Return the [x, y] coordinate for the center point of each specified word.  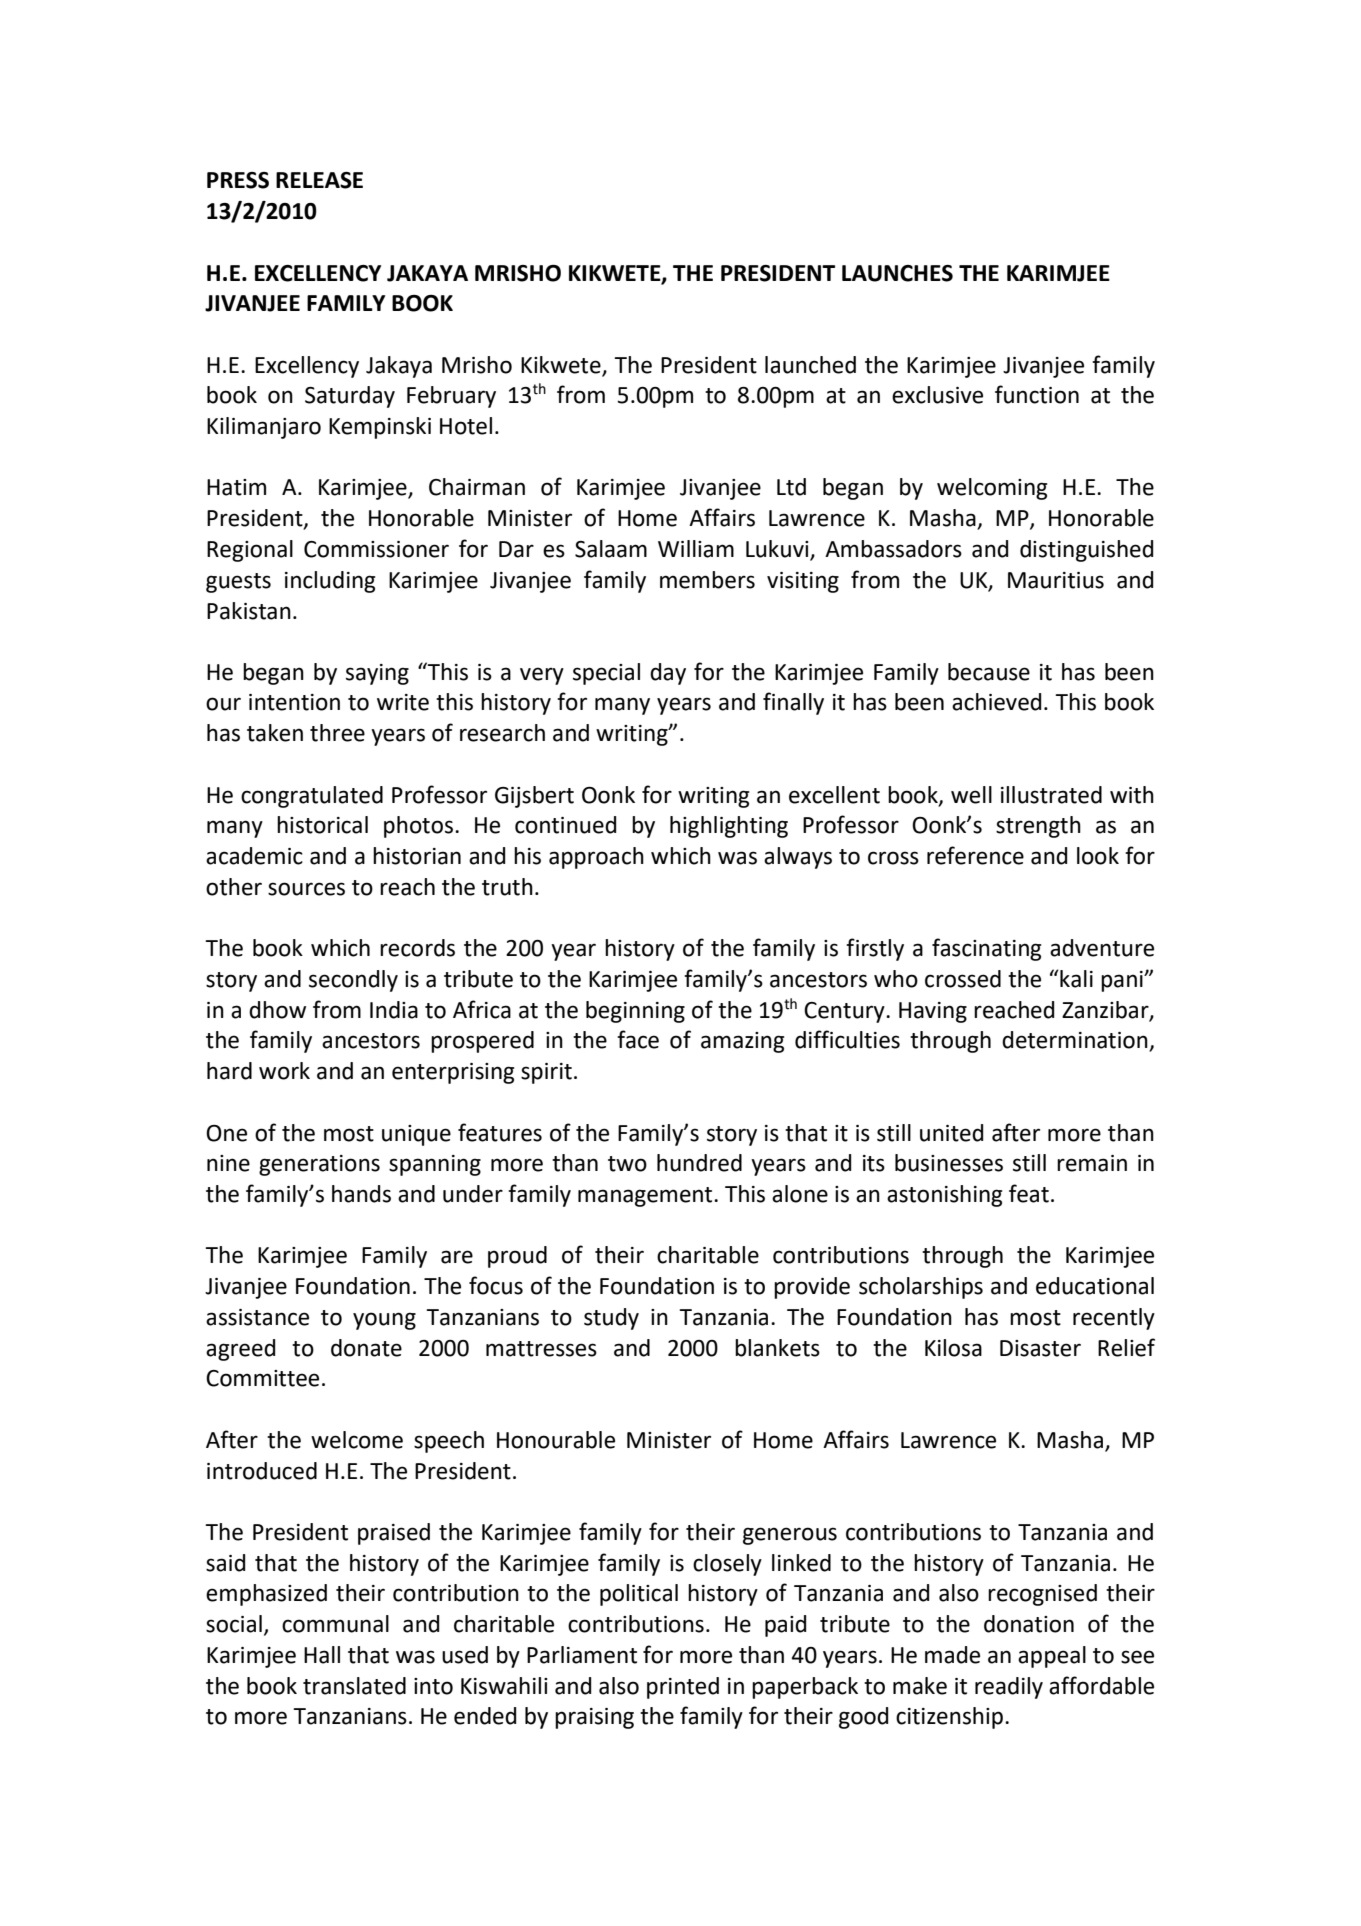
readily [1009, 1688]
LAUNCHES [897, 273]
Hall [322, 1655]
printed [683, 1688]
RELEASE [319, 180]
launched [810, 365]
